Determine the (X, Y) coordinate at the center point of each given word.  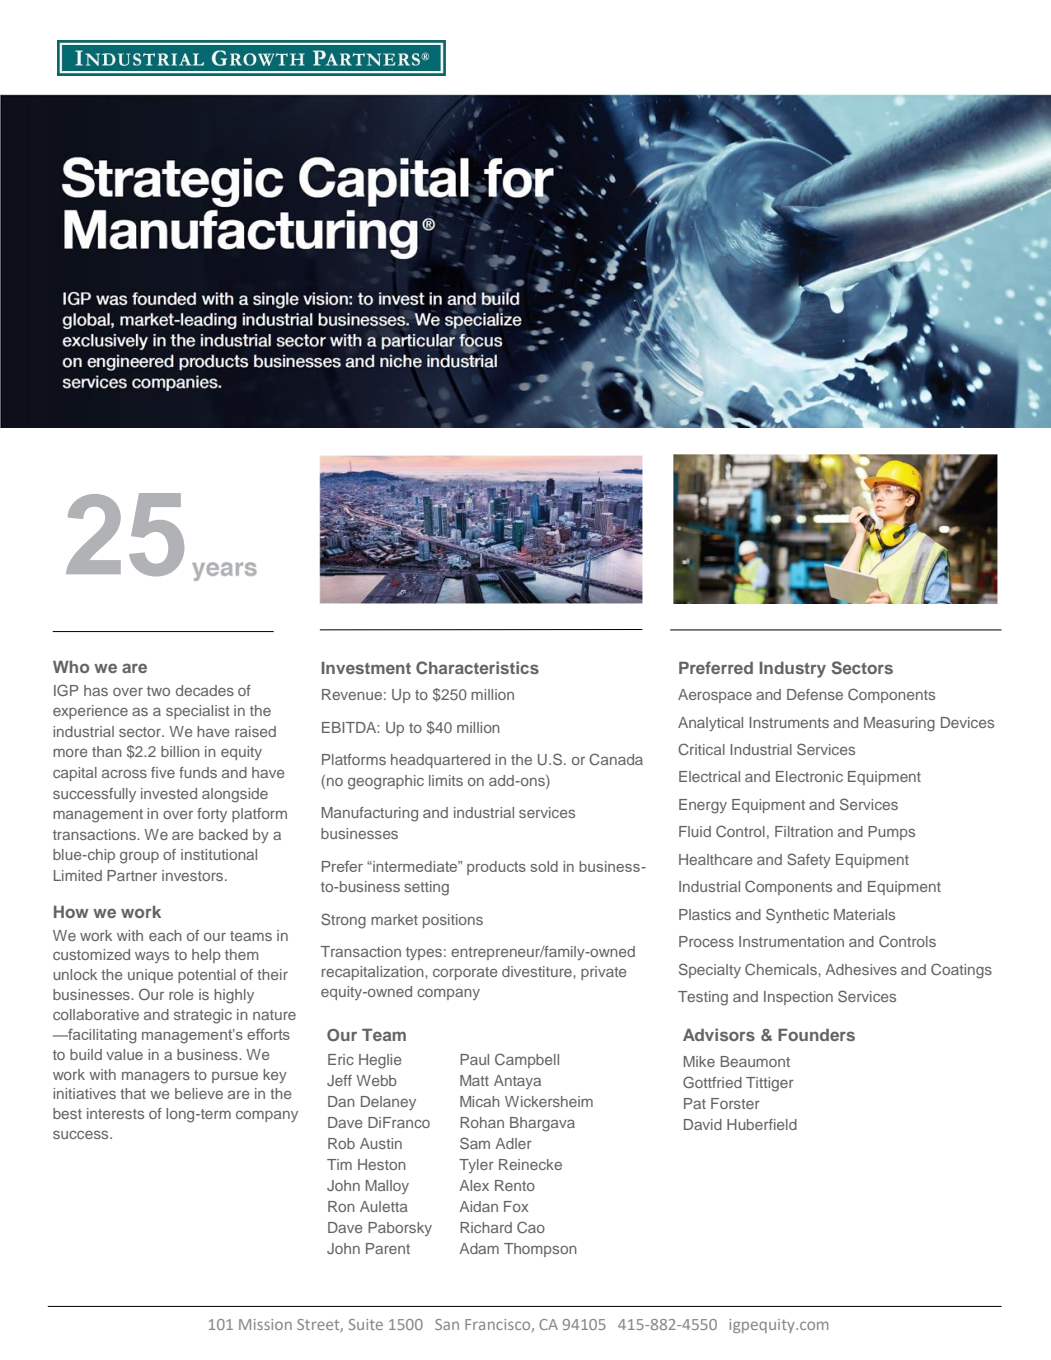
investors (194, 875)
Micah (480, 1101)
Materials (864, 914)
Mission (265, 1324)
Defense (815, 694)
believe (199, 1093)
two (158, 691)
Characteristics (477, 668)
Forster (735, 1103)
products (496, 868)
